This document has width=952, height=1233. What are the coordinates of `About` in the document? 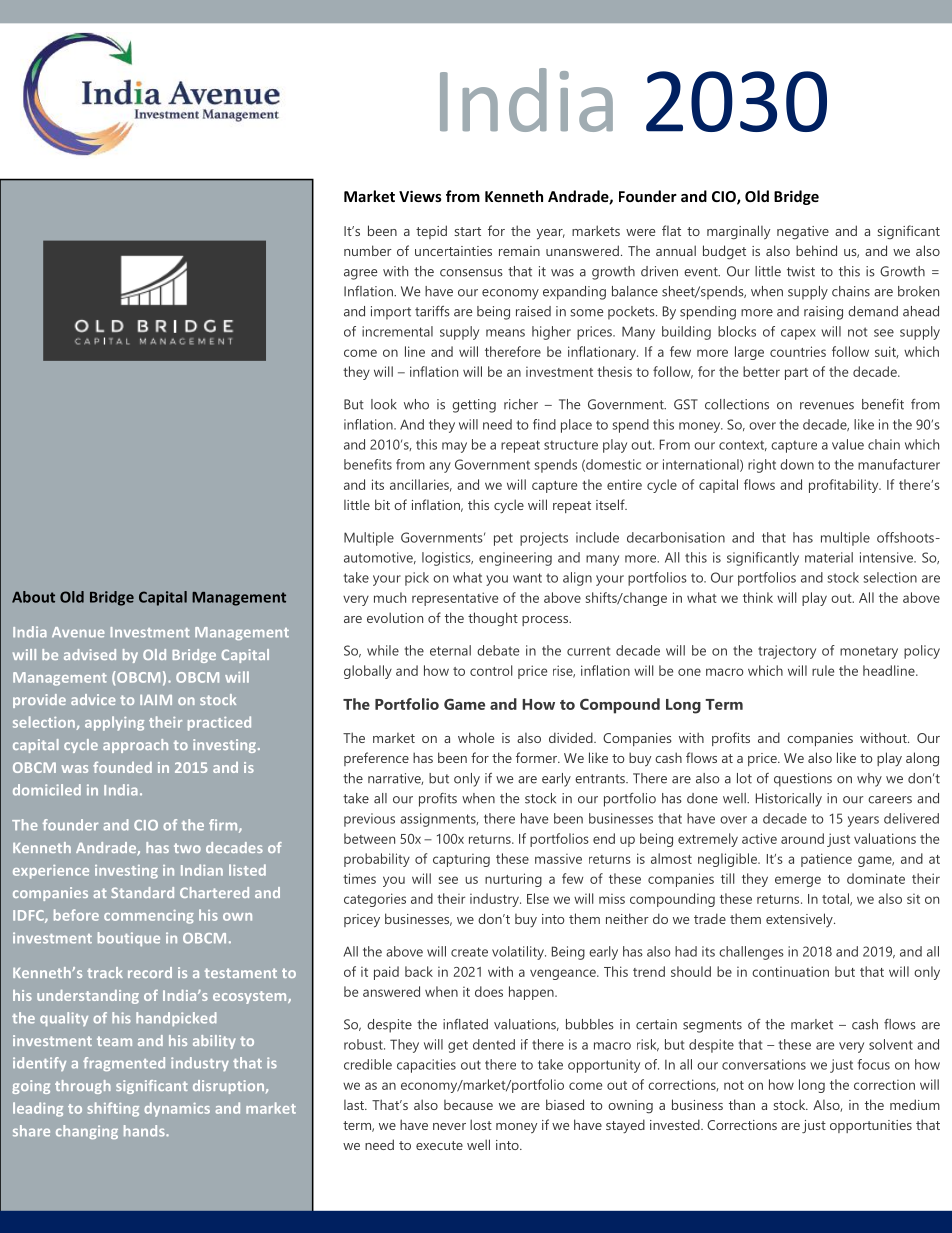 It's located at (33, 597).
